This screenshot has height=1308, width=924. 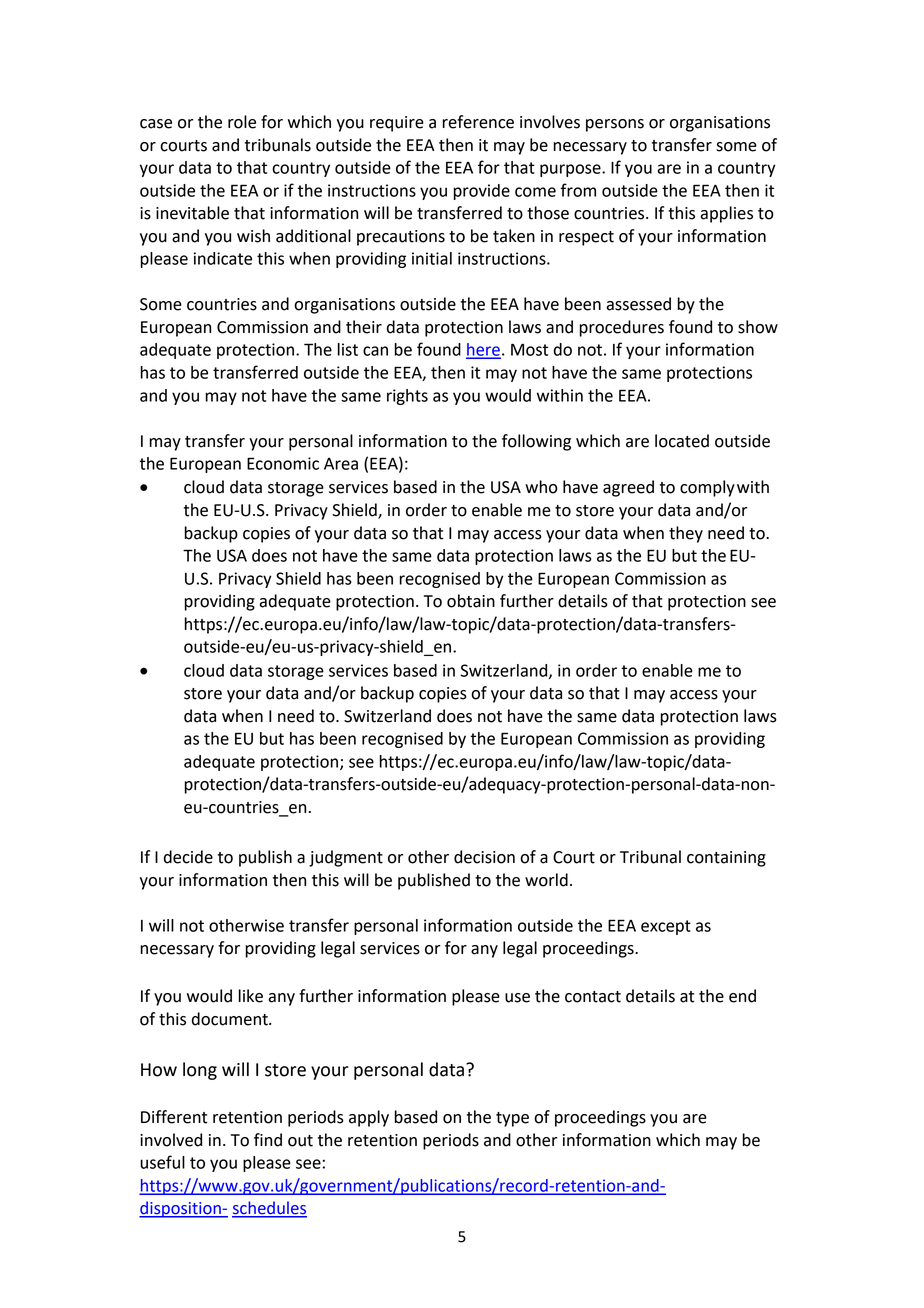 I want to click on obtain, so click(x=471, y=601).
